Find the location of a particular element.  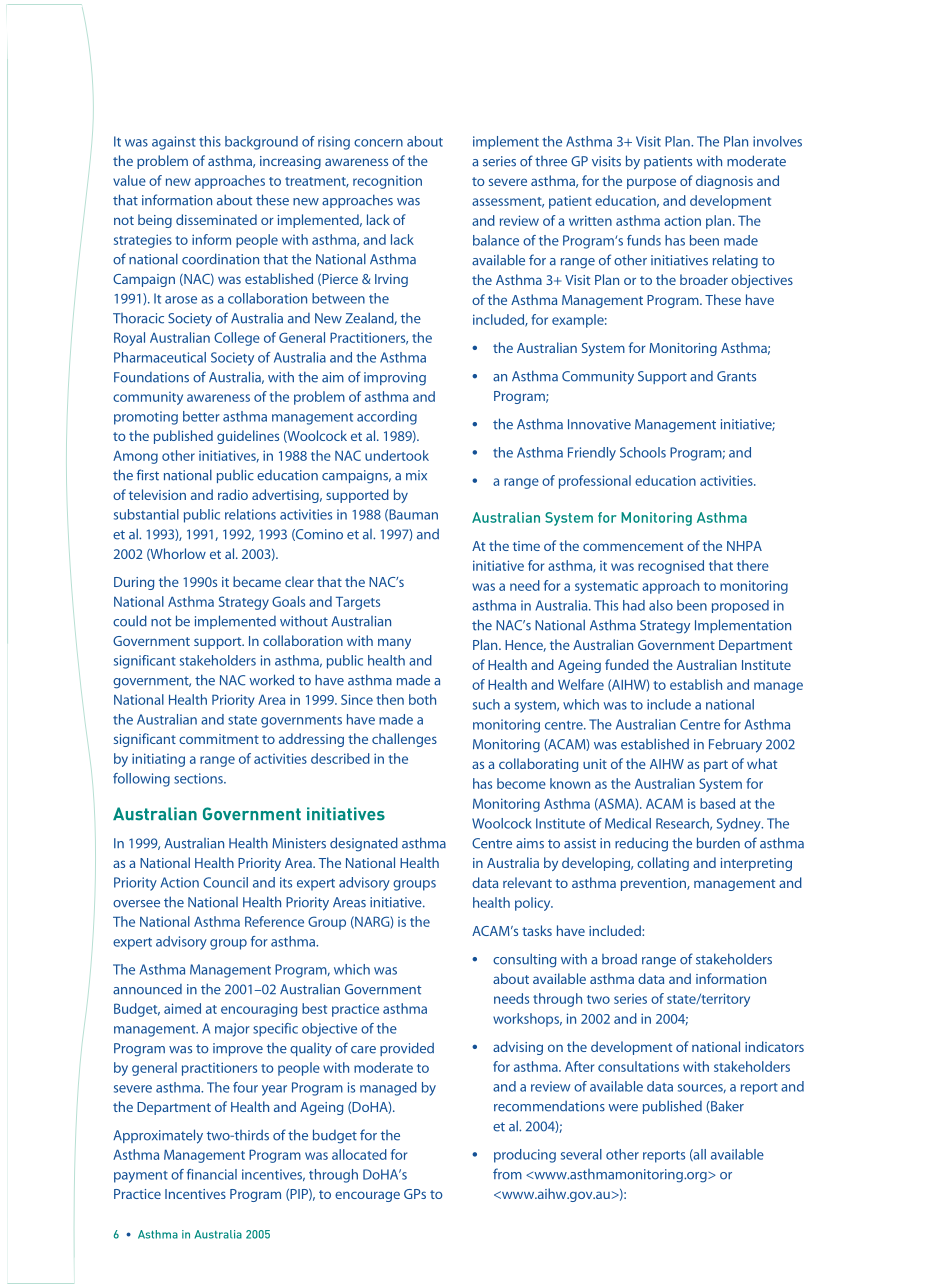

recognition is located at coordinates (387, 182).
